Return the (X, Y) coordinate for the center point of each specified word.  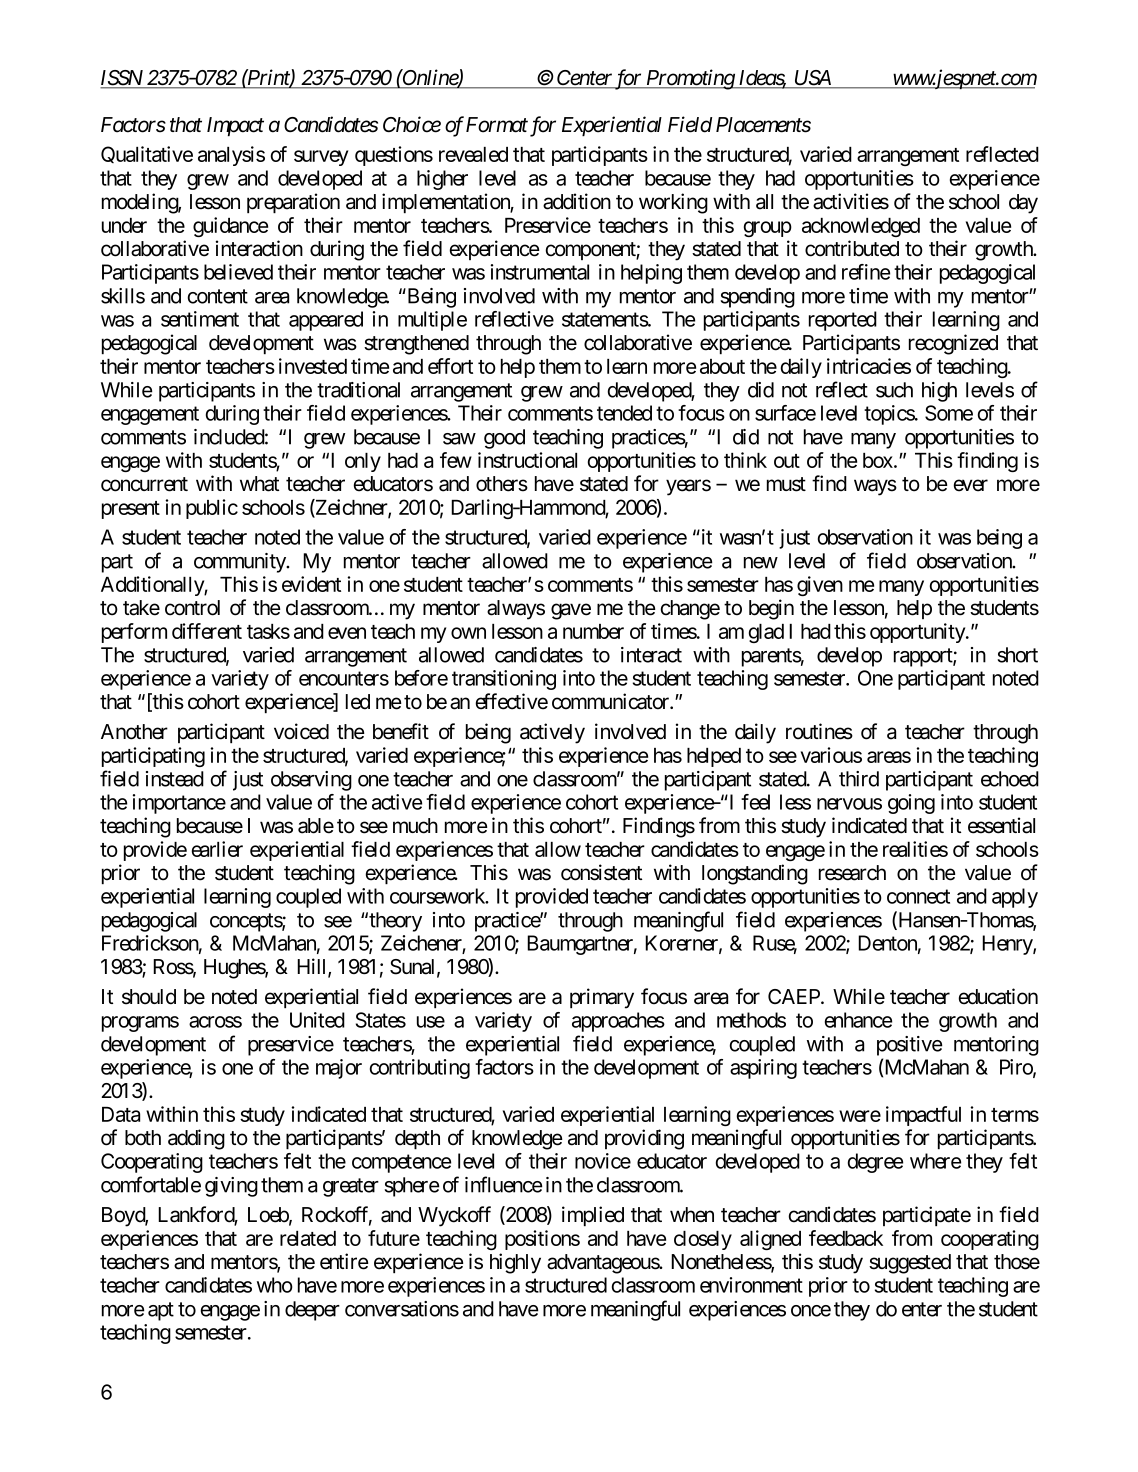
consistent (601, 872)
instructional (527, 460)
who (275, 1285)
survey (321, 158)
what (259, 484)
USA (812, 79)
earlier (217, 849)
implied (593, 1216)
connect (918, 896)
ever (971, 485)
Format (497, 125)
